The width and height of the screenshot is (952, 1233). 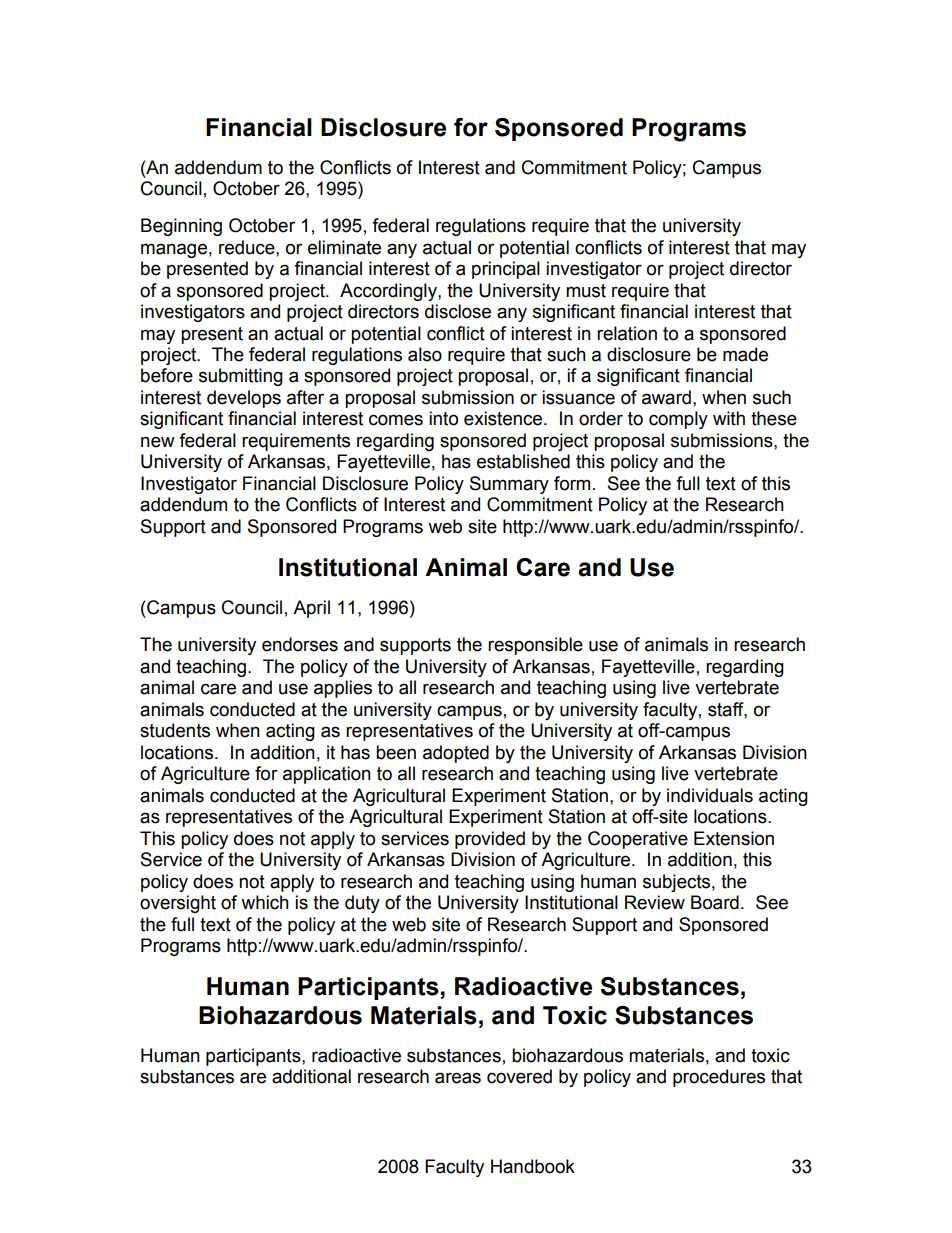 I want to click on Summary, so click(x=509, y=485).
